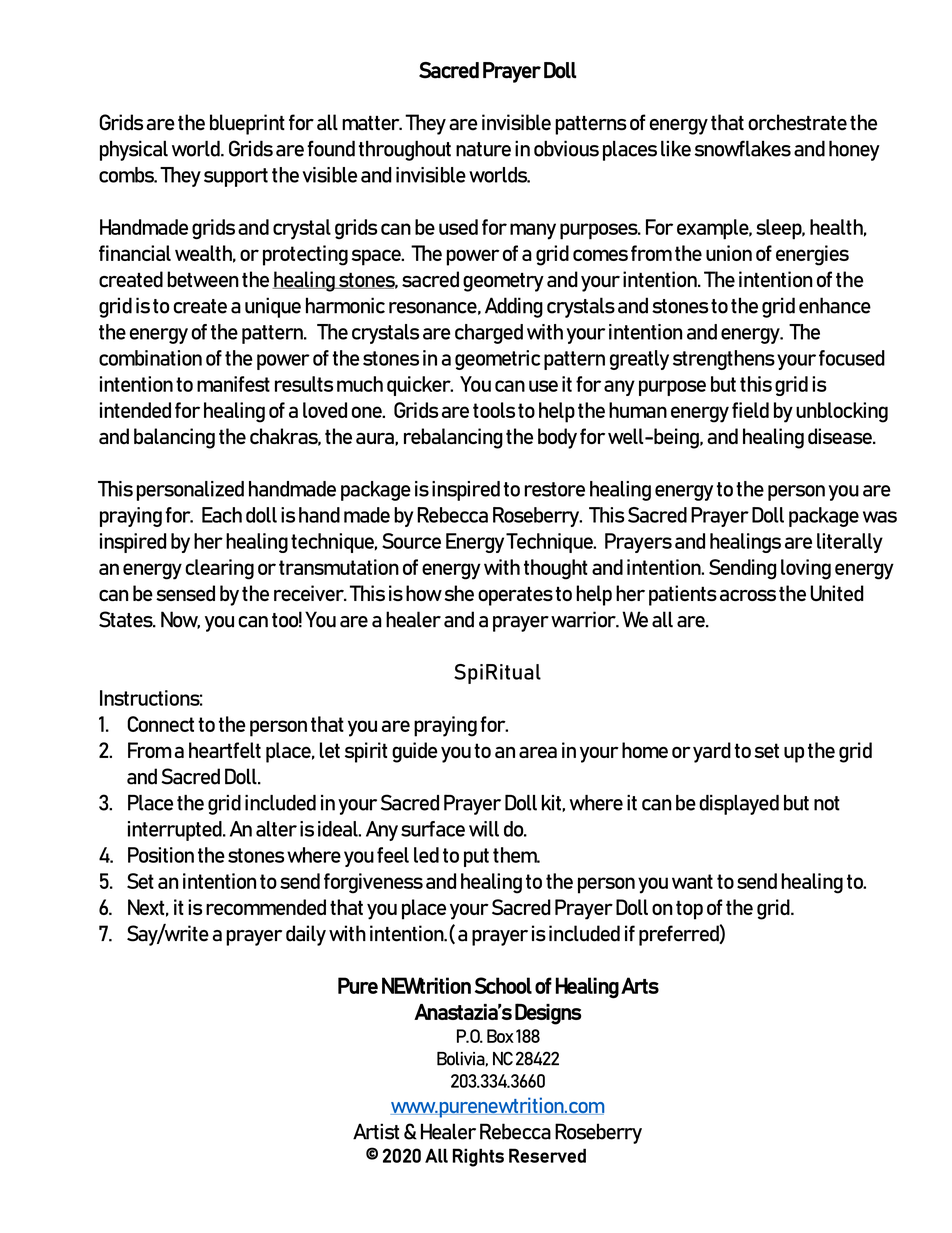 This page has width=952, height=1233. Describe the element at coordinates (478, 1157) in the page. I see `Rights` at that location.
